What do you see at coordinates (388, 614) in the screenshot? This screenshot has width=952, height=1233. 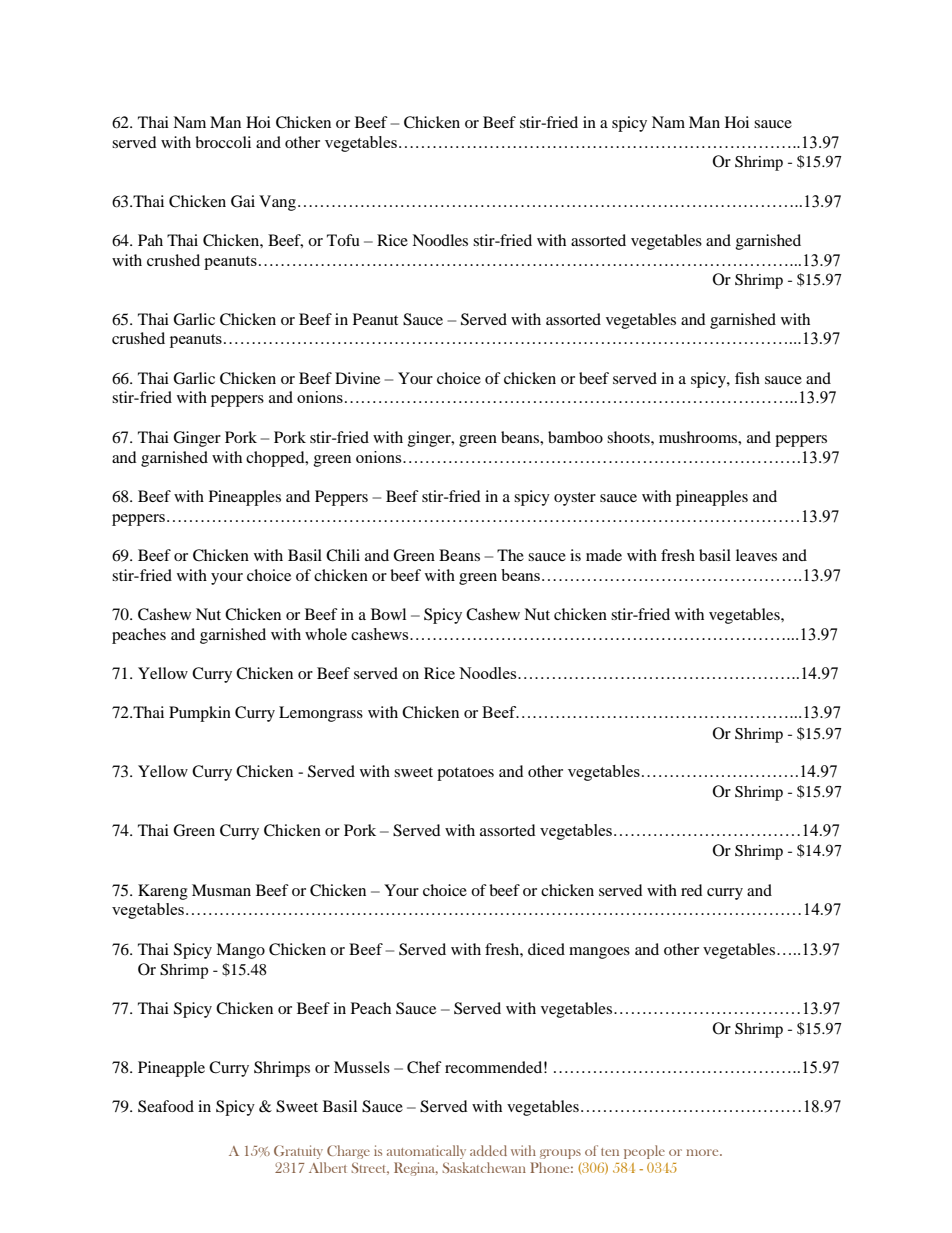 I see `Bowl` at bounding box center [388, 614].
